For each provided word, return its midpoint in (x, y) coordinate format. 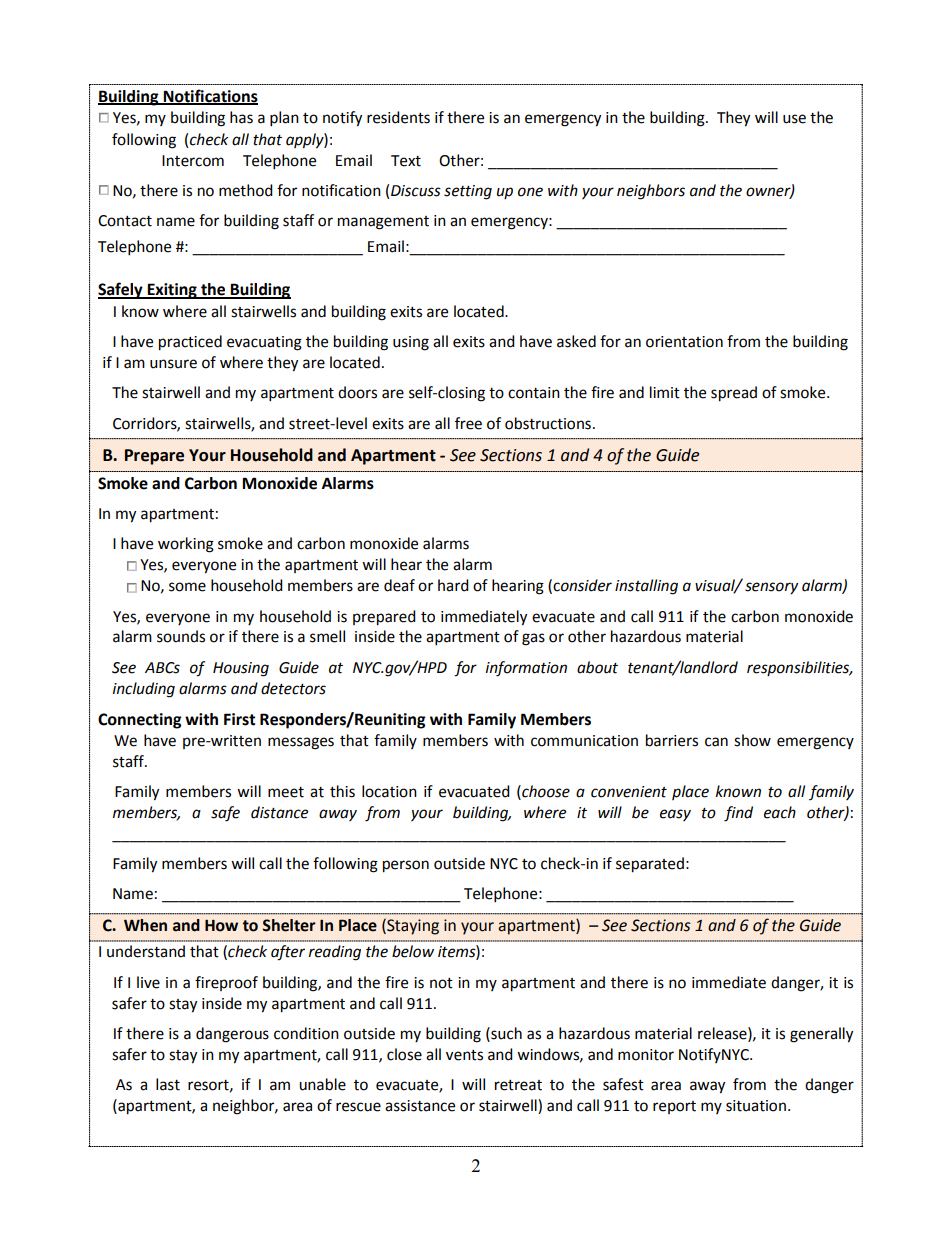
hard (453, 585)
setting (468, 192)
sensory (771, 588)
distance (279, 812)
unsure (173, 364)
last (168, 1084)
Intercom (193, 161)
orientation (684, 342)
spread (734, 394)
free (468, 423)
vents (464, 1055)
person (406, 866)
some (187, 587)
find (738, 814)
